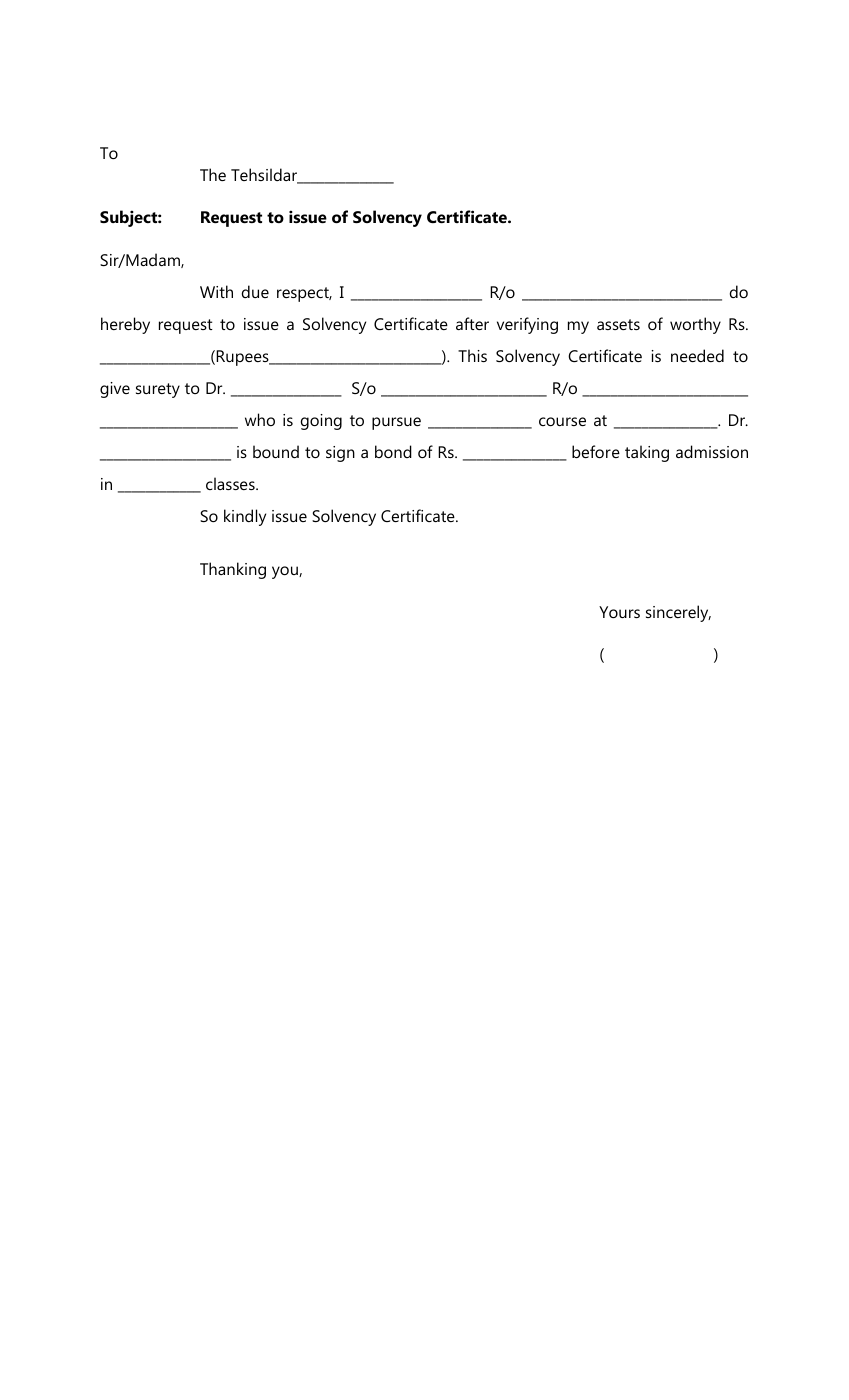  Describe the element at coordinates (255, 291) in the screenshot. I see `due` at that location.
